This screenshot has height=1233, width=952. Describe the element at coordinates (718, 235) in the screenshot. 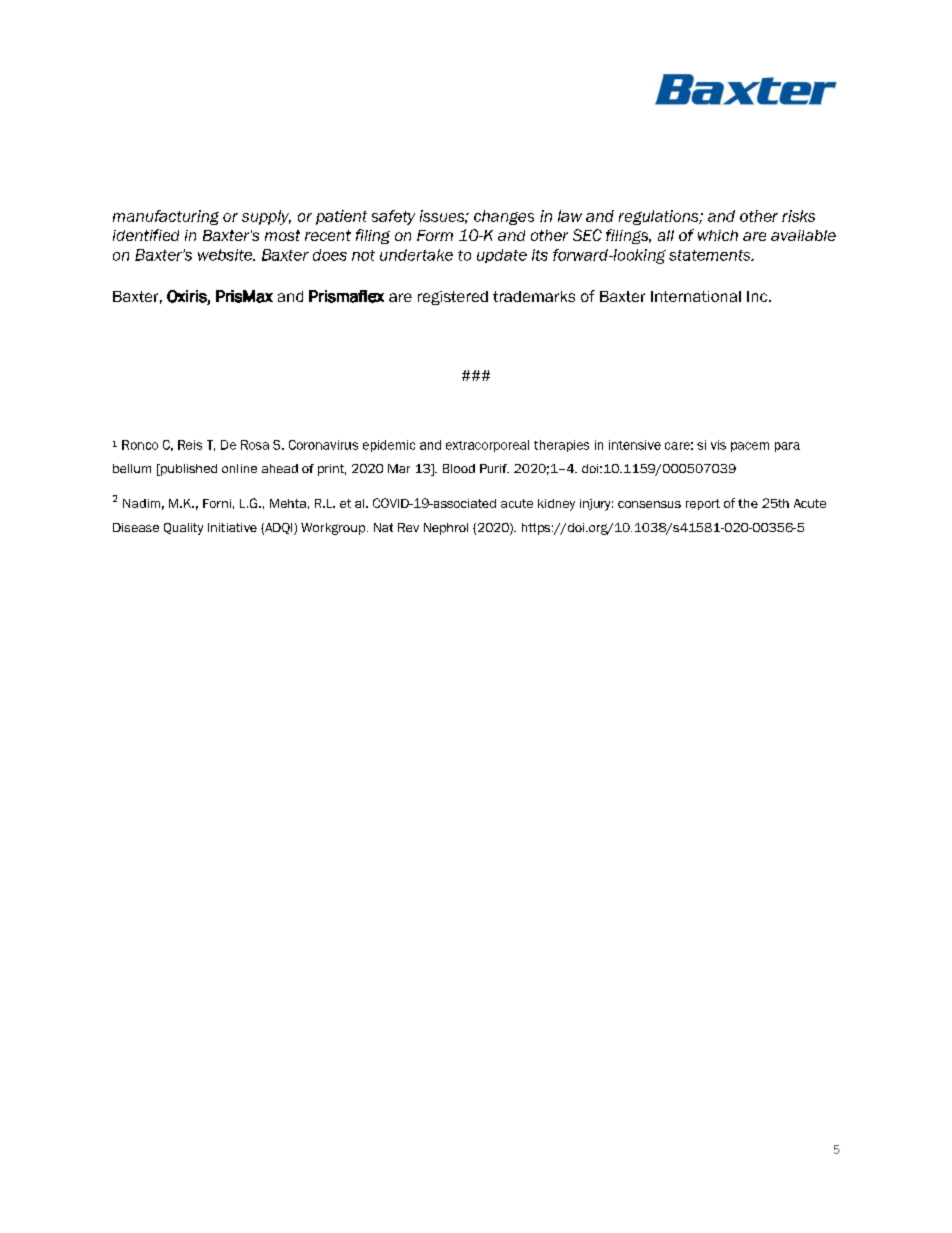

I see `which` at that location.
